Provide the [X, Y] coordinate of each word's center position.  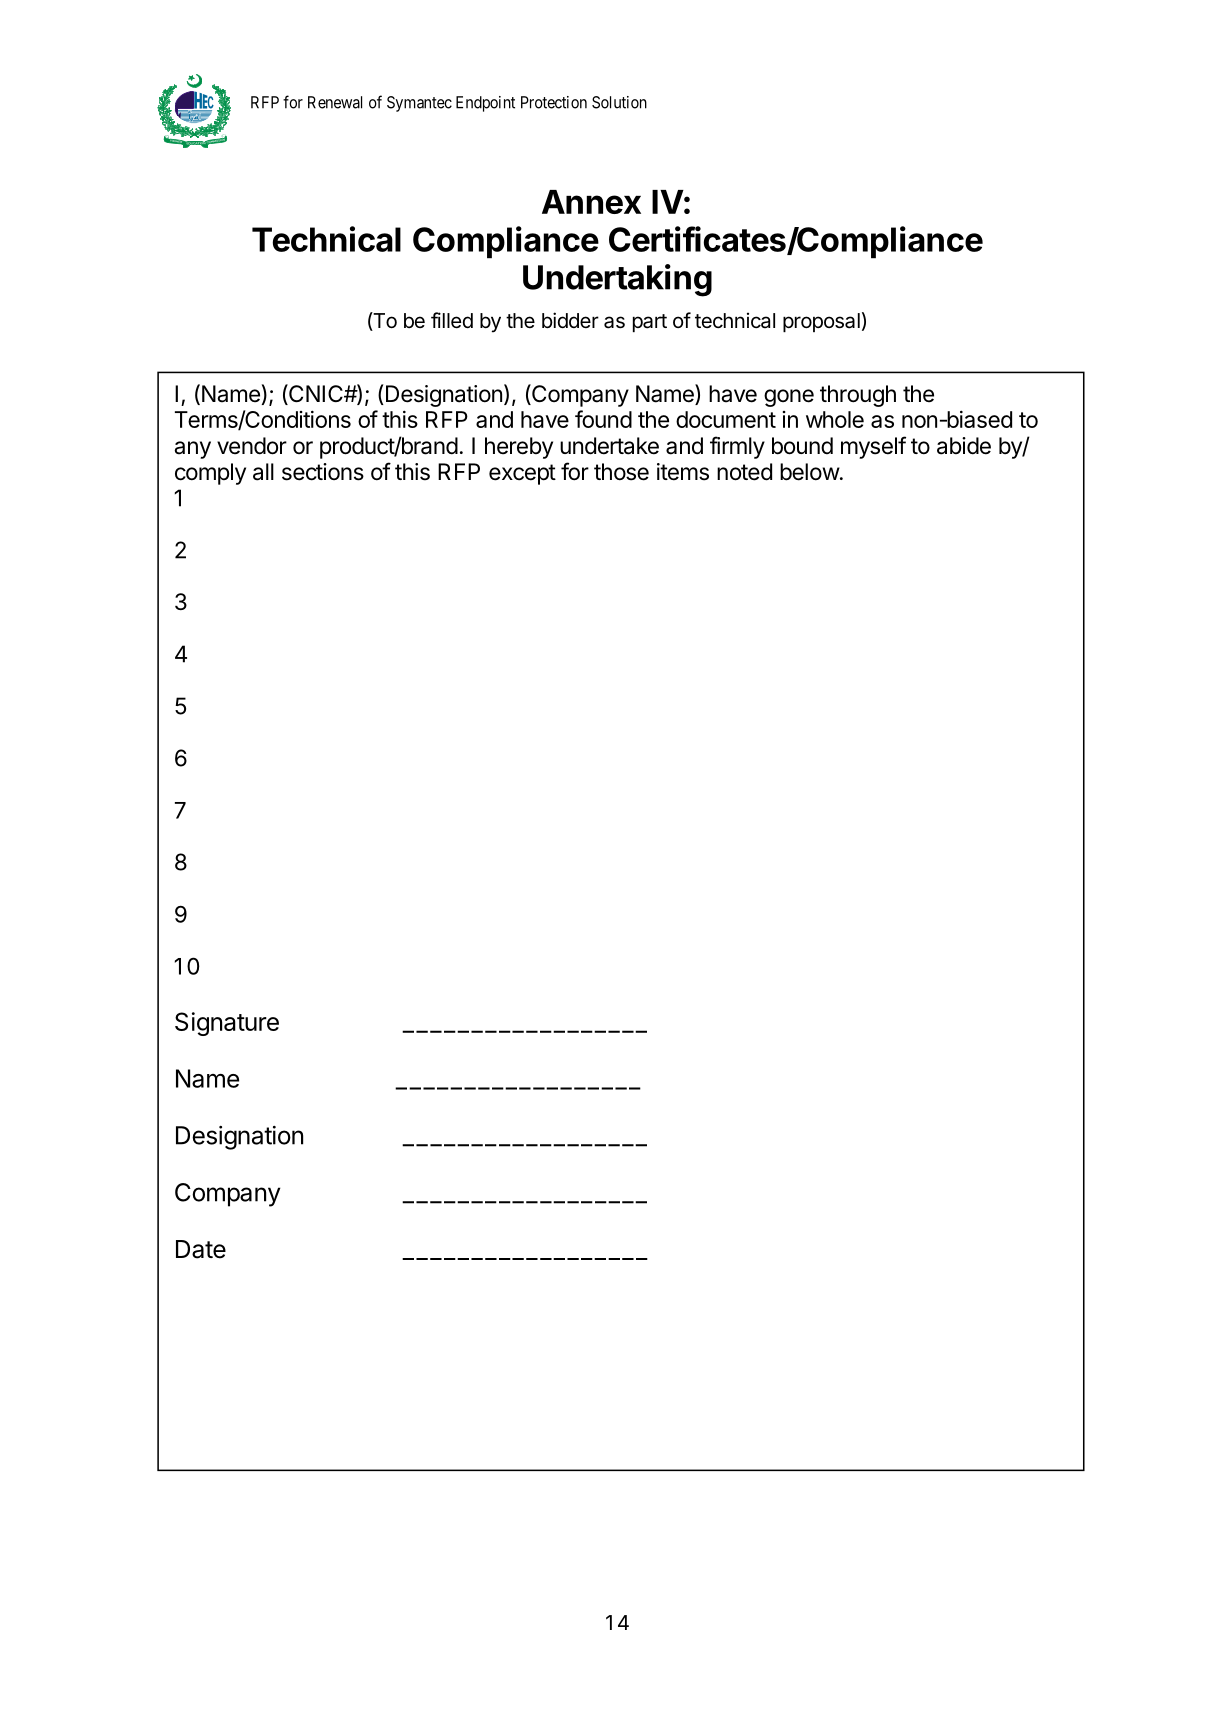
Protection [554, 102]
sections [323, 472]
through [858, 396]
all [263, 472]
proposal [821, 322]
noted [744, 472]
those [621, 472]
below [810, 472]
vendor [252, 446]
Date [201, 1249]
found [603, 419]
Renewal [335, 102]
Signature [227, 1024]
